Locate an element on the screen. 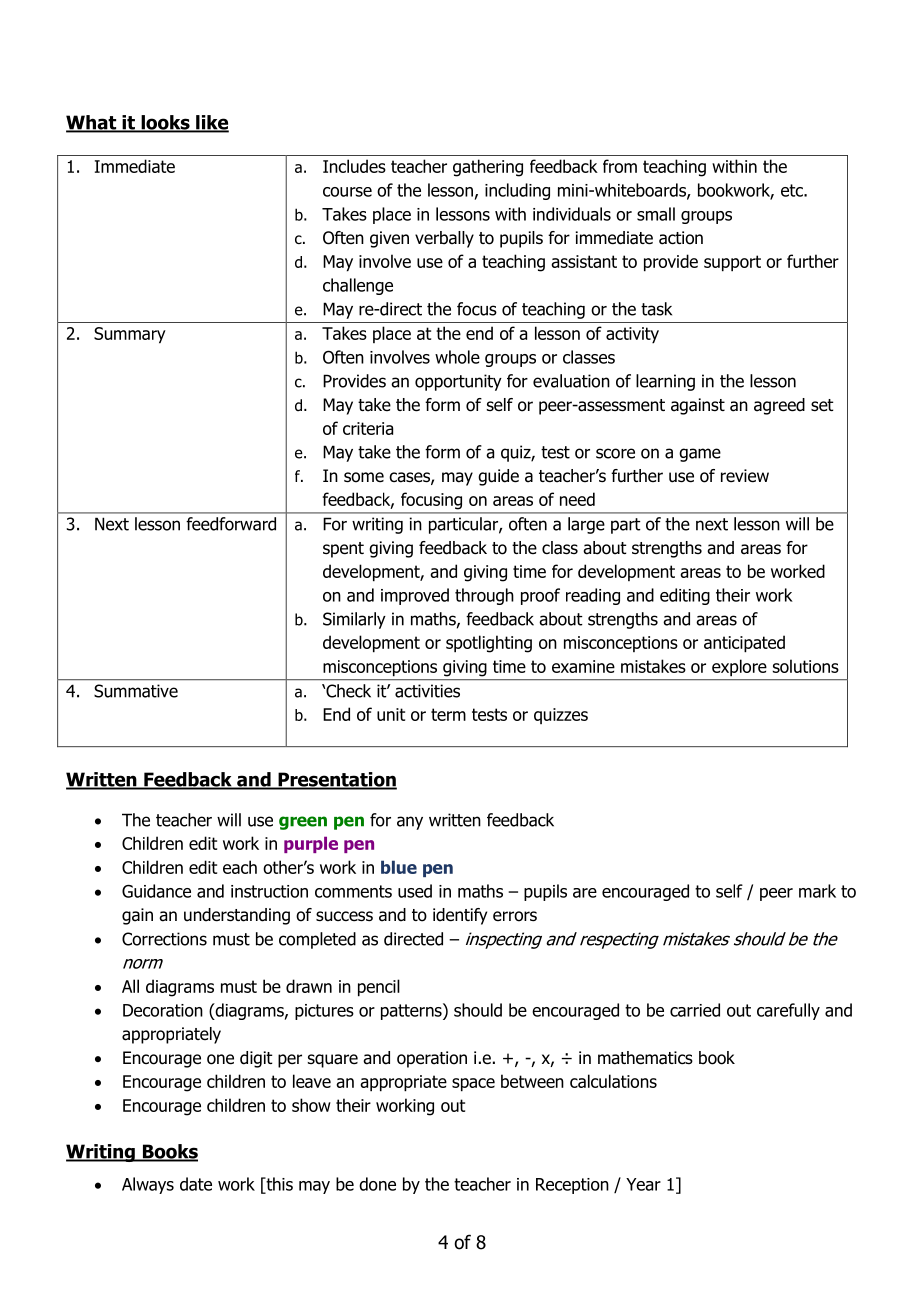 The image size is (924, 1308). carried is located at coordinates (695, 1010).
